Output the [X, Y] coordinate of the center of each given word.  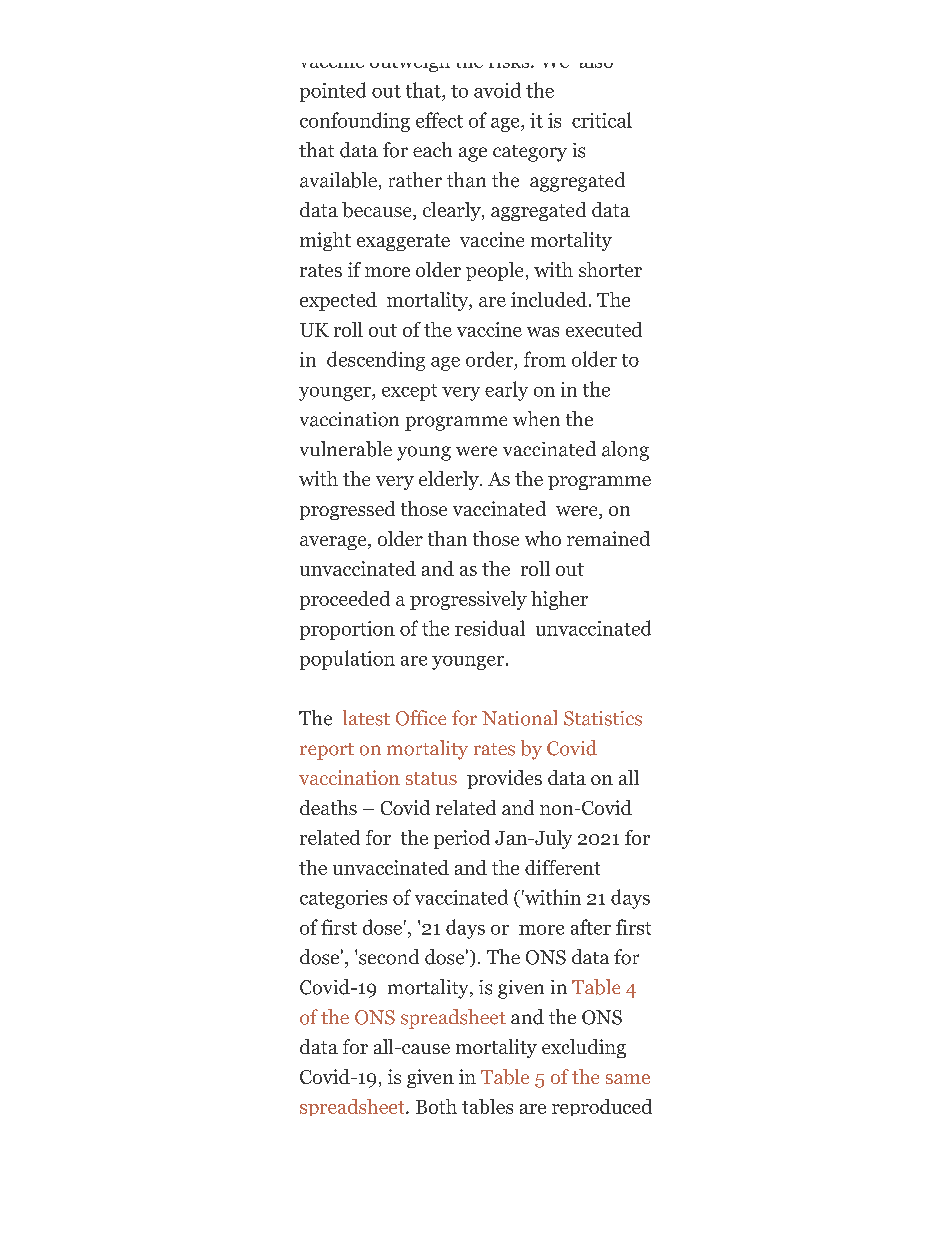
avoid [497, 90]
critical [602, 120]
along [625, 451]
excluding [584, 1048]
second [389, 957]
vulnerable [346, 449]
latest [366, 718]
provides [504, 779]
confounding [355, 122]
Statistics [603, 718]
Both [436, 1106]
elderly [450, 480]
